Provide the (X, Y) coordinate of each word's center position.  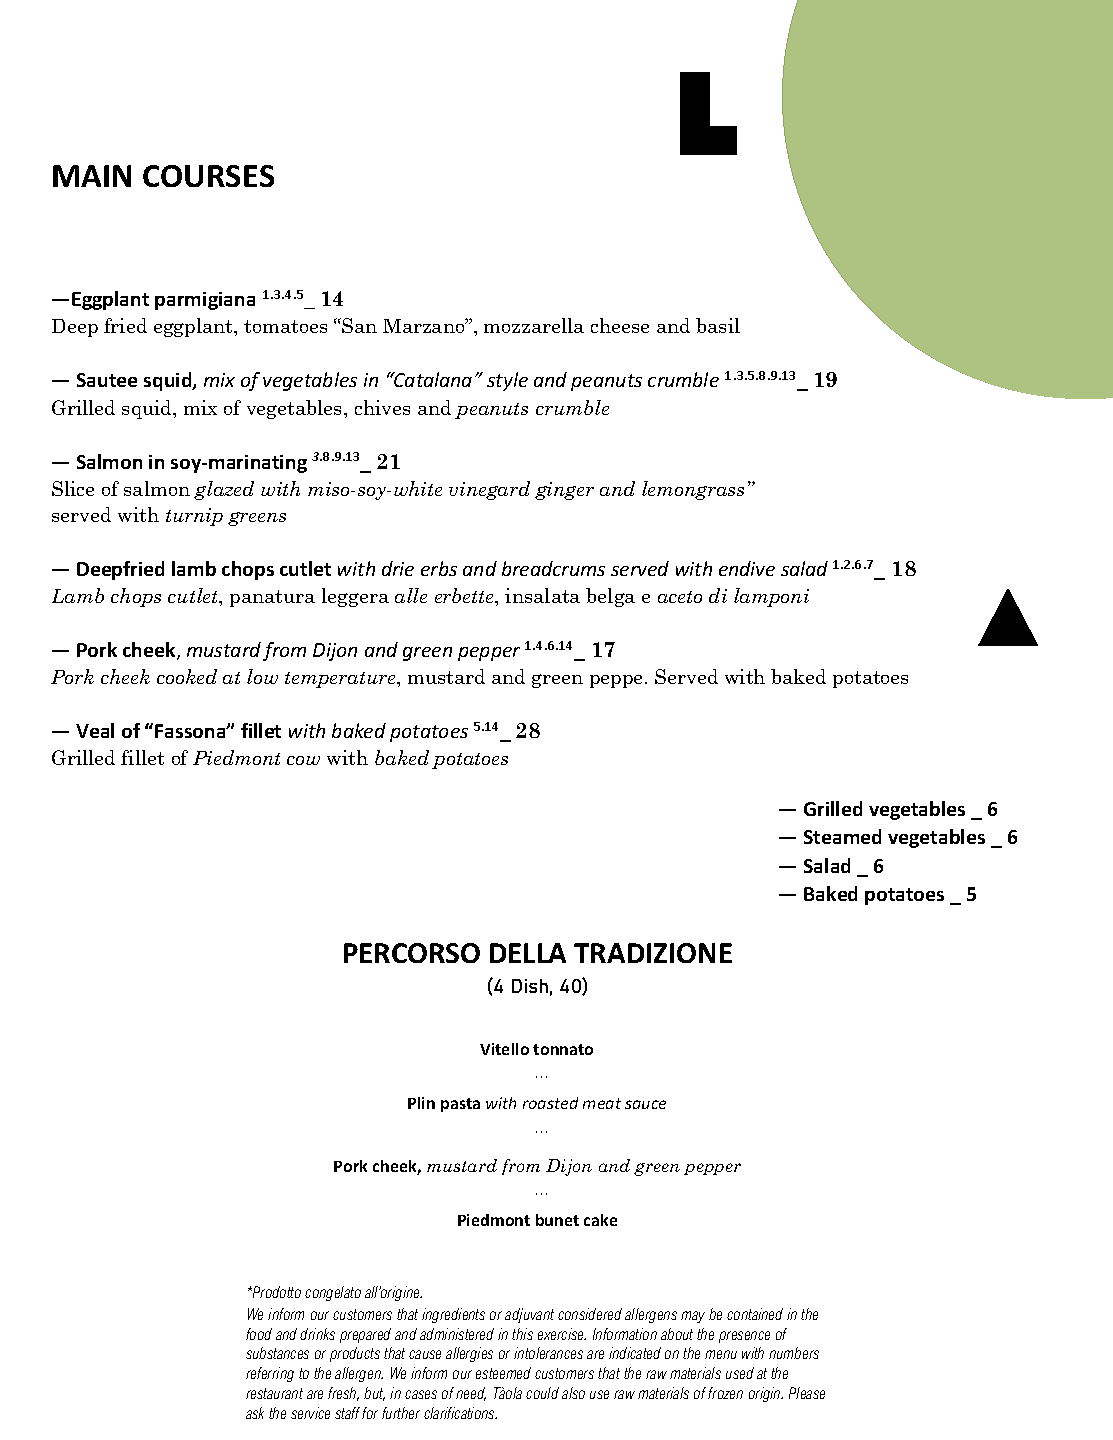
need (471, 1394)
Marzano (425, 325)
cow (303, 760)
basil (718, 325)
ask (255, 1413)
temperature (341, 680)
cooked (187, 676)
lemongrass (693, 490)
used (740, 1373)
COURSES (208, 176)
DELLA (528, 953)
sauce (645, 1104)
